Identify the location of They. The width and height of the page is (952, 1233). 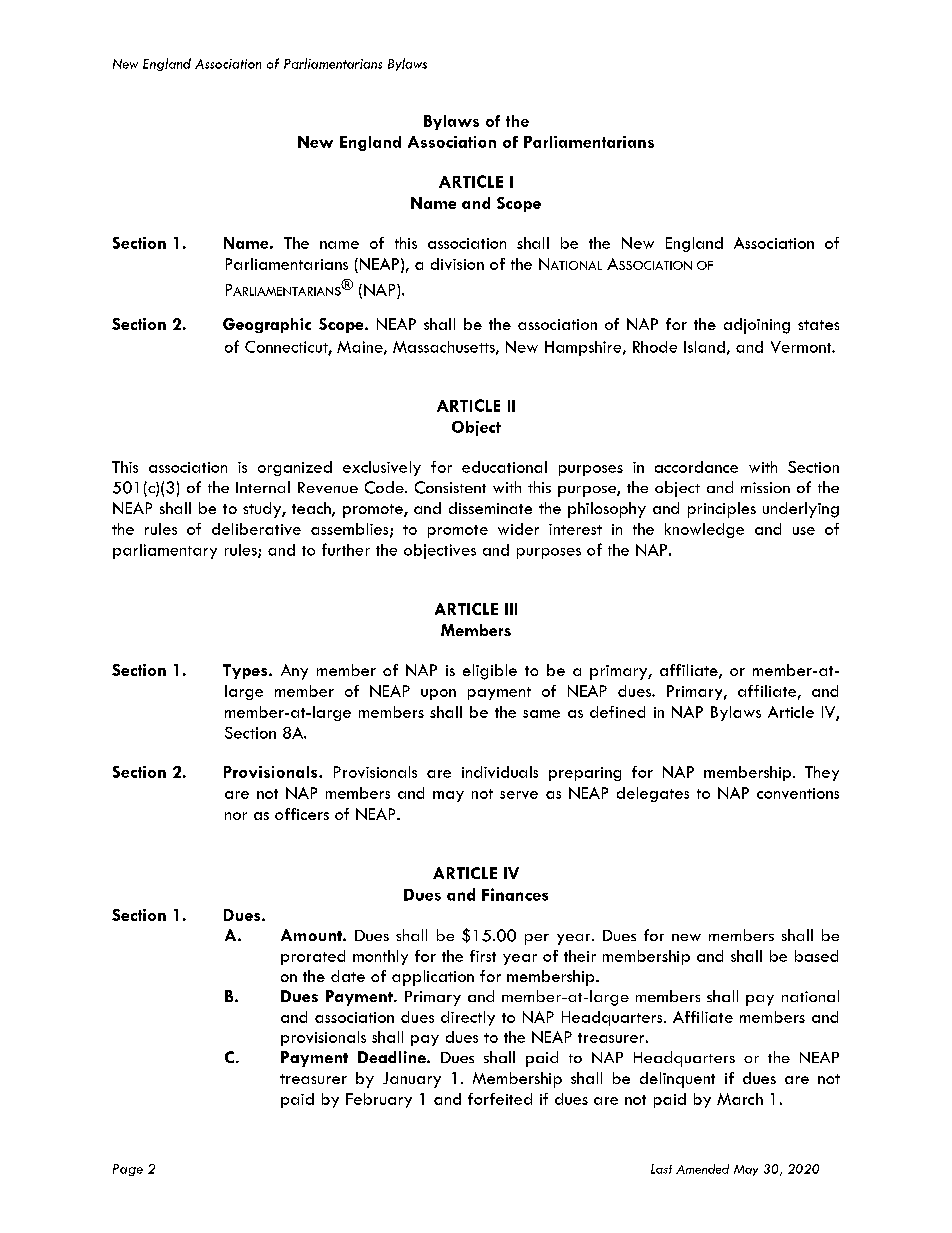
(822, 773).
